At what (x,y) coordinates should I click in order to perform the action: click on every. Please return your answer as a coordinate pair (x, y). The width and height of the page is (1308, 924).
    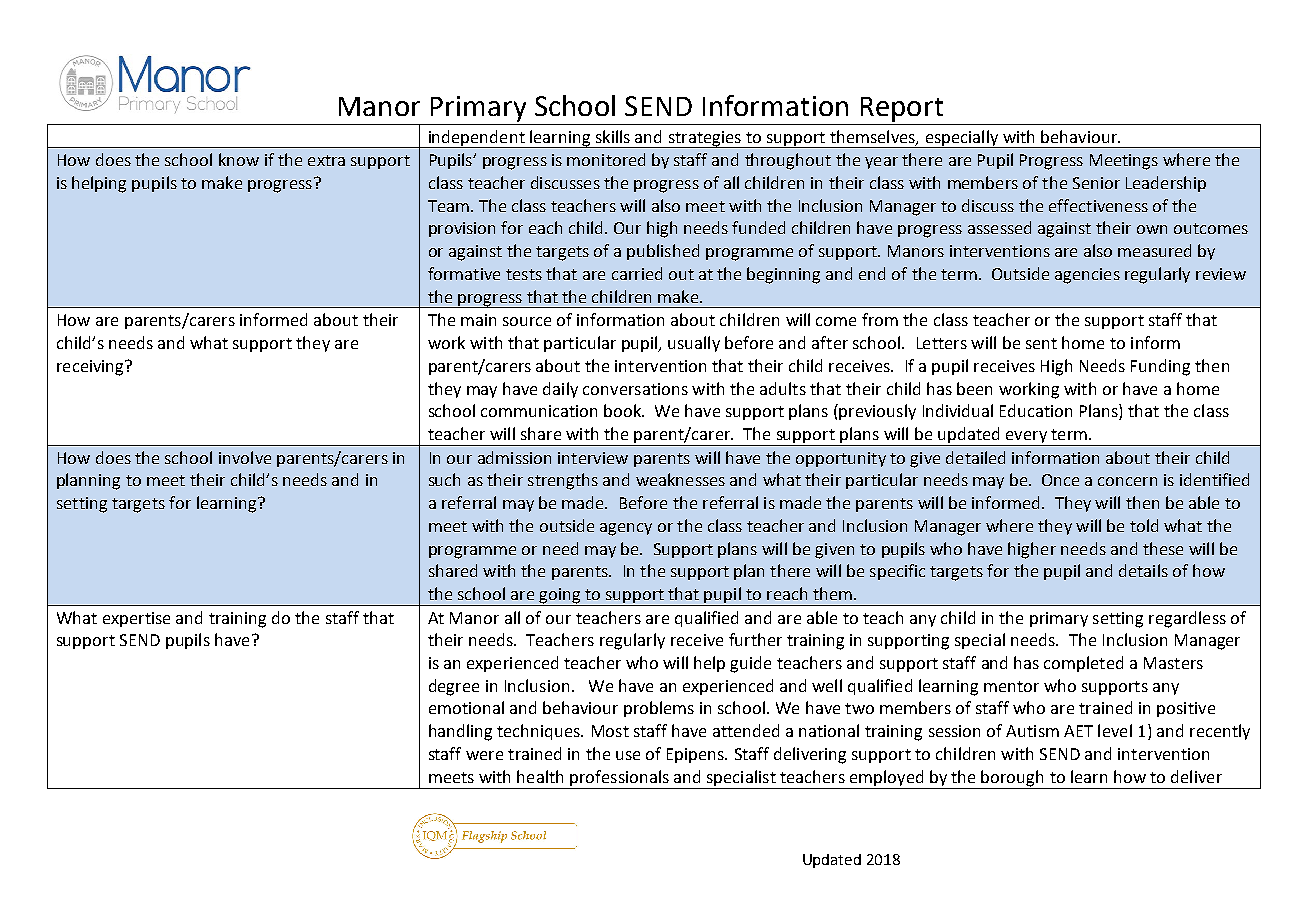
    Looking at the image, I should click on (1026, 438).
